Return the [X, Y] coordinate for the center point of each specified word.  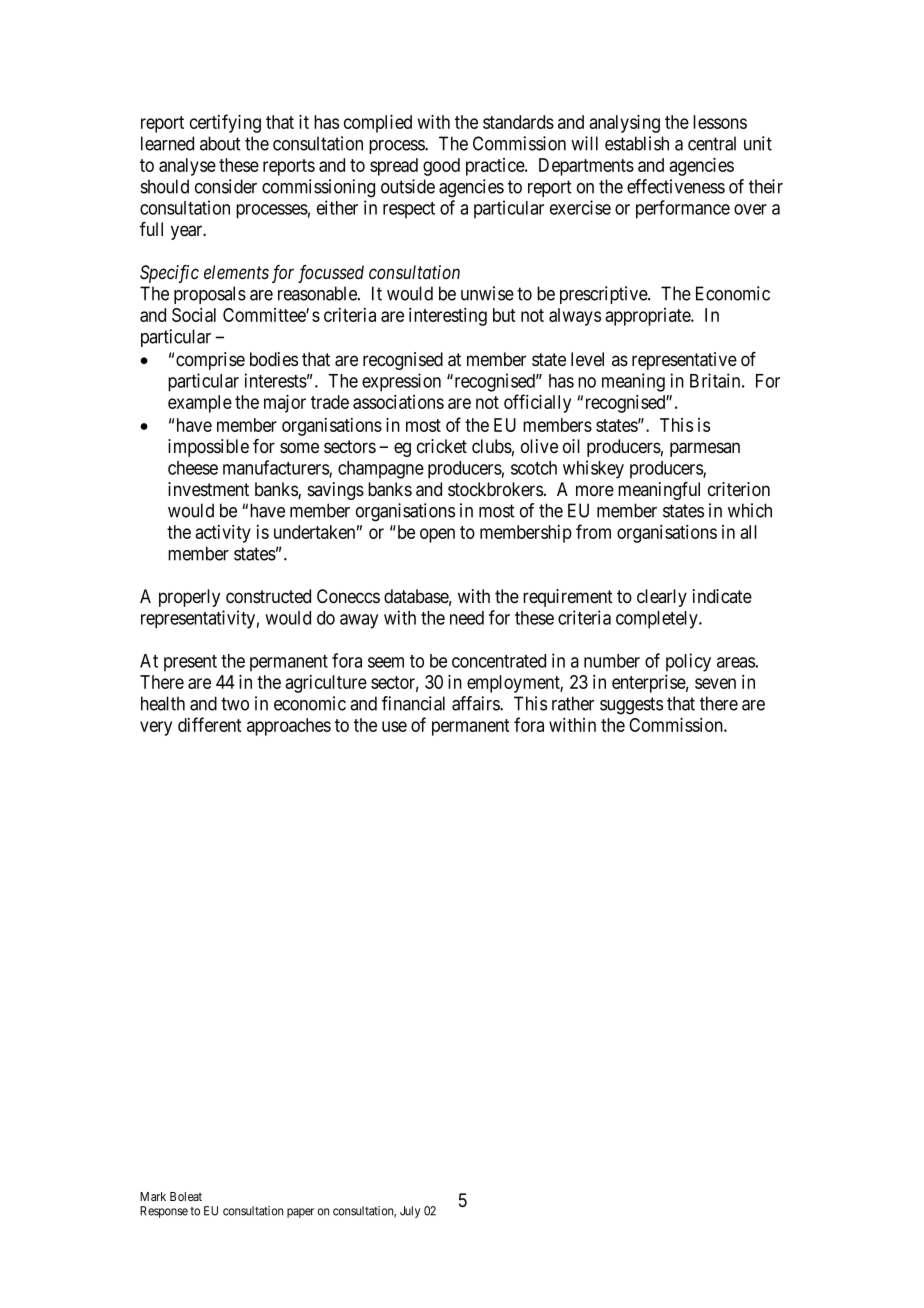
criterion [739, 489]
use [394, 726]
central [712, 143]
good [441, 167]
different [210, 724]
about [220, 143]
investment [208, 489]
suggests [631, 706]
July [410, 1212]
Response [164, 1212]
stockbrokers [495, 489]
